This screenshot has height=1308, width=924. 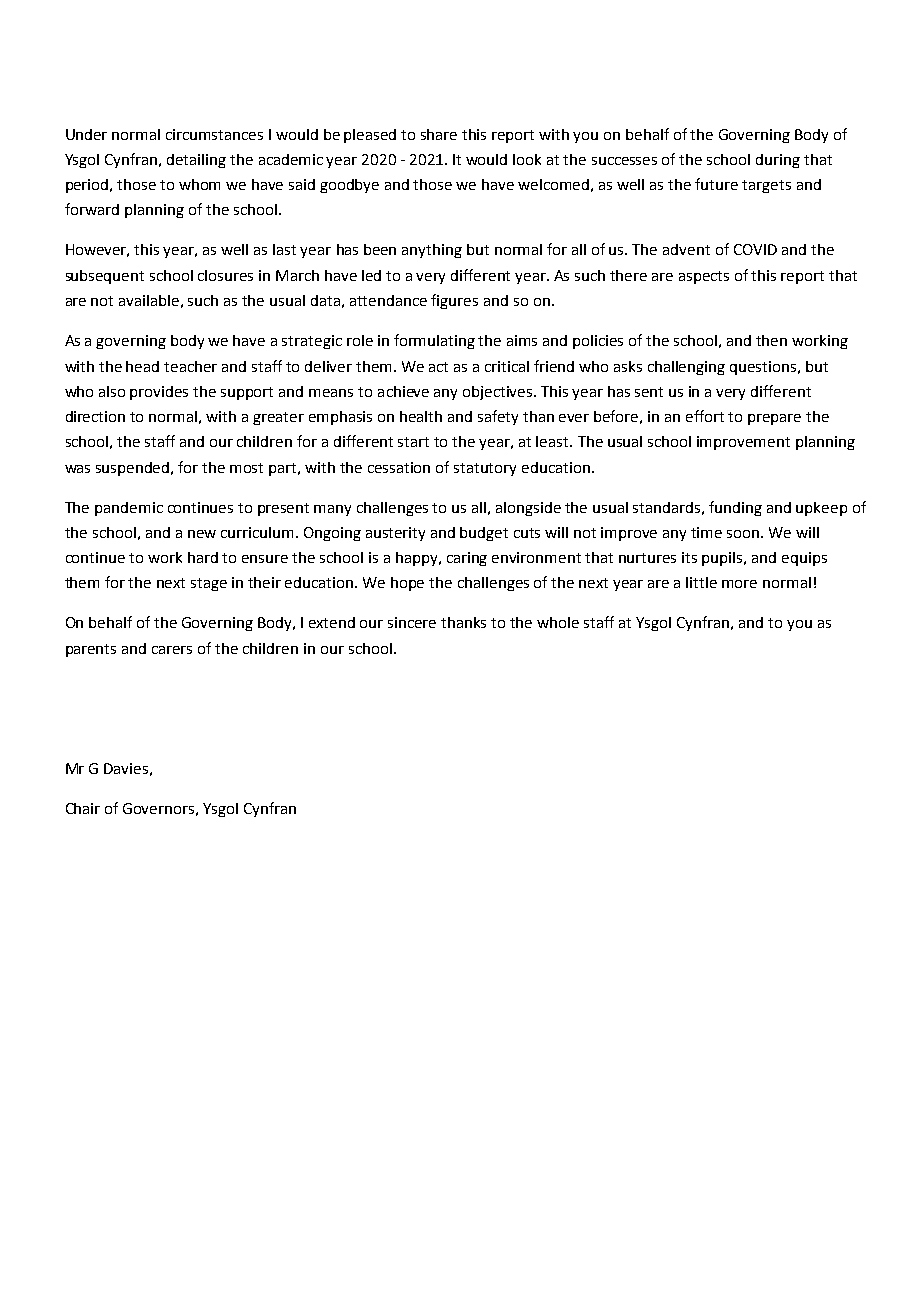 I want to click on detailing, so click(x=196, y=161).
